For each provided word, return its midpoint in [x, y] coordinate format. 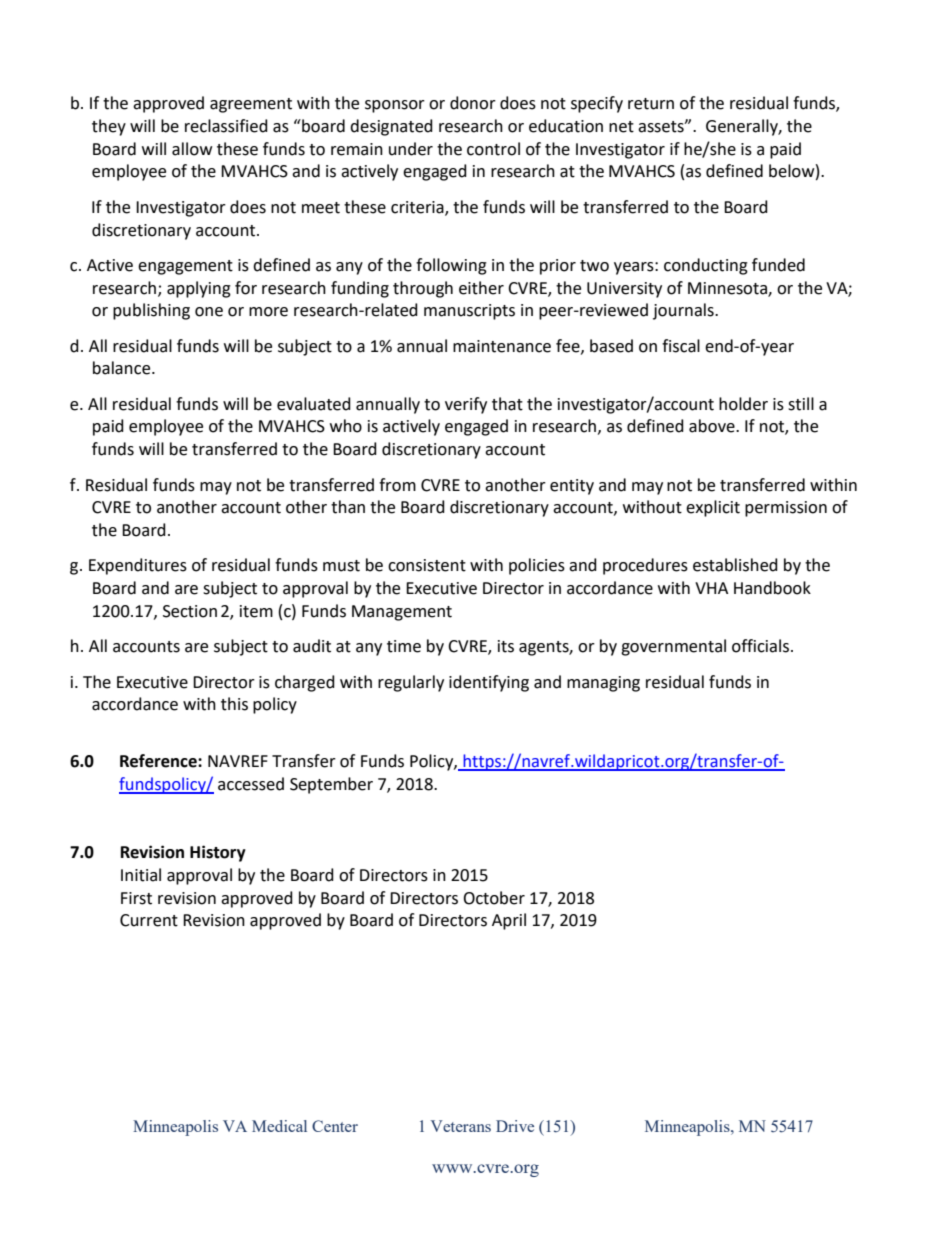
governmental [673, 647]
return [651, 104]
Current [149, 920]
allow [192, 149]
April [509, 921]
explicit [713, 508]
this [234, 704]
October [494, 898]
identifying [489, 683]
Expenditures [138, 566]
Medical [279, 1126]
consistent [427, 565]
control [493, 149]
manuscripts [469, 312]
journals [684, 311]
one [209, 312]
